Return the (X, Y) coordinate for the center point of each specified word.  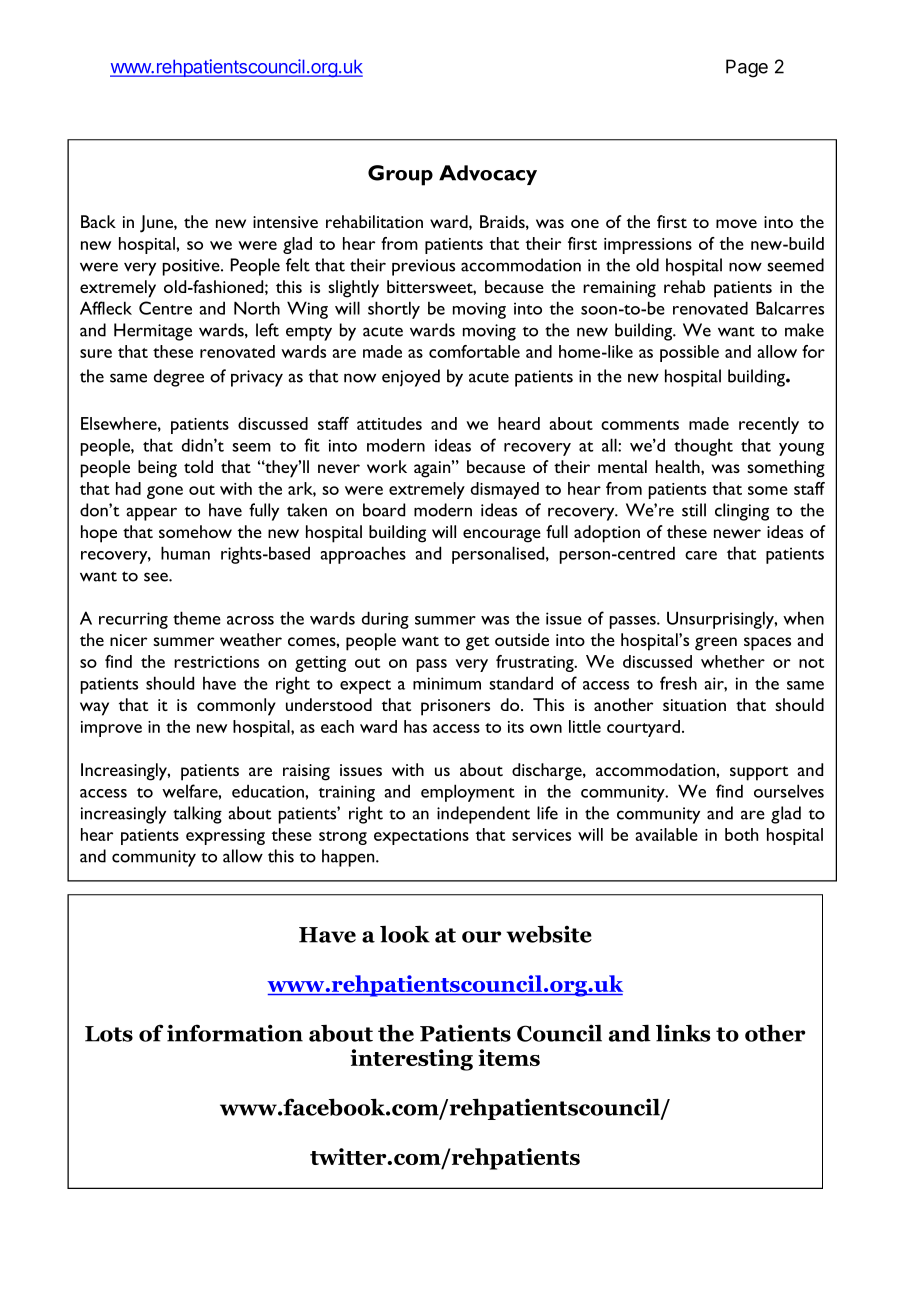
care (701, 555)
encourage (502, 536)
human (185, 553)
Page (747, 68)
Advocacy (488, 175)
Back (98, 221)
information (235, 1033)
